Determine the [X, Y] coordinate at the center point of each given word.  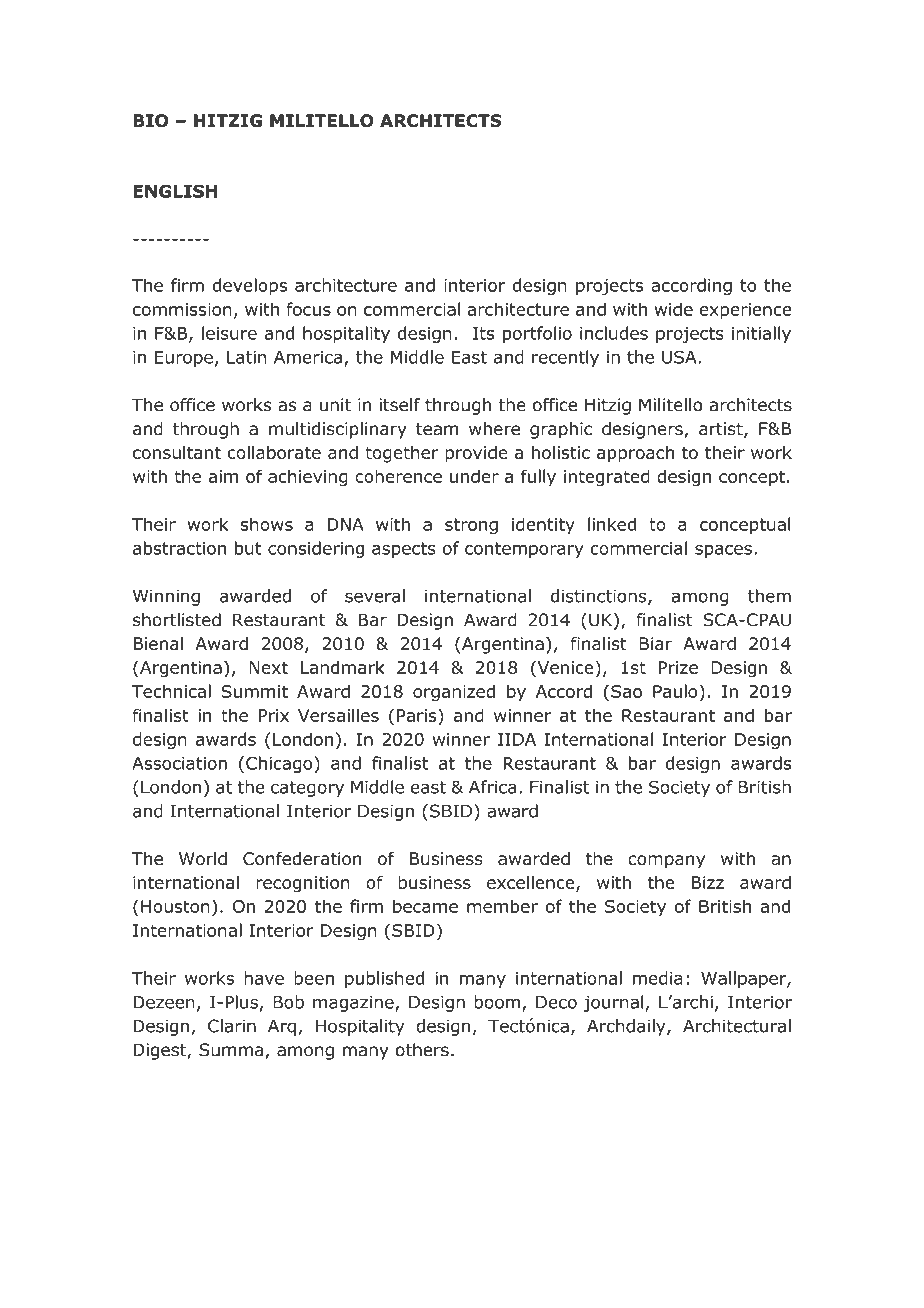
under [474, 476]
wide [673, 309]
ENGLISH [175, 191]
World [203, 858]
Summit [255, 691]
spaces [723, 551]
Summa [231, 1050]
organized [454, 693]
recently [565, 358]
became [425, 906]
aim [223, 476]
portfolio [537, 334]
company [666, 862]
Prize [678, 667]
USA [680, 357]
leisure [229, 333]
